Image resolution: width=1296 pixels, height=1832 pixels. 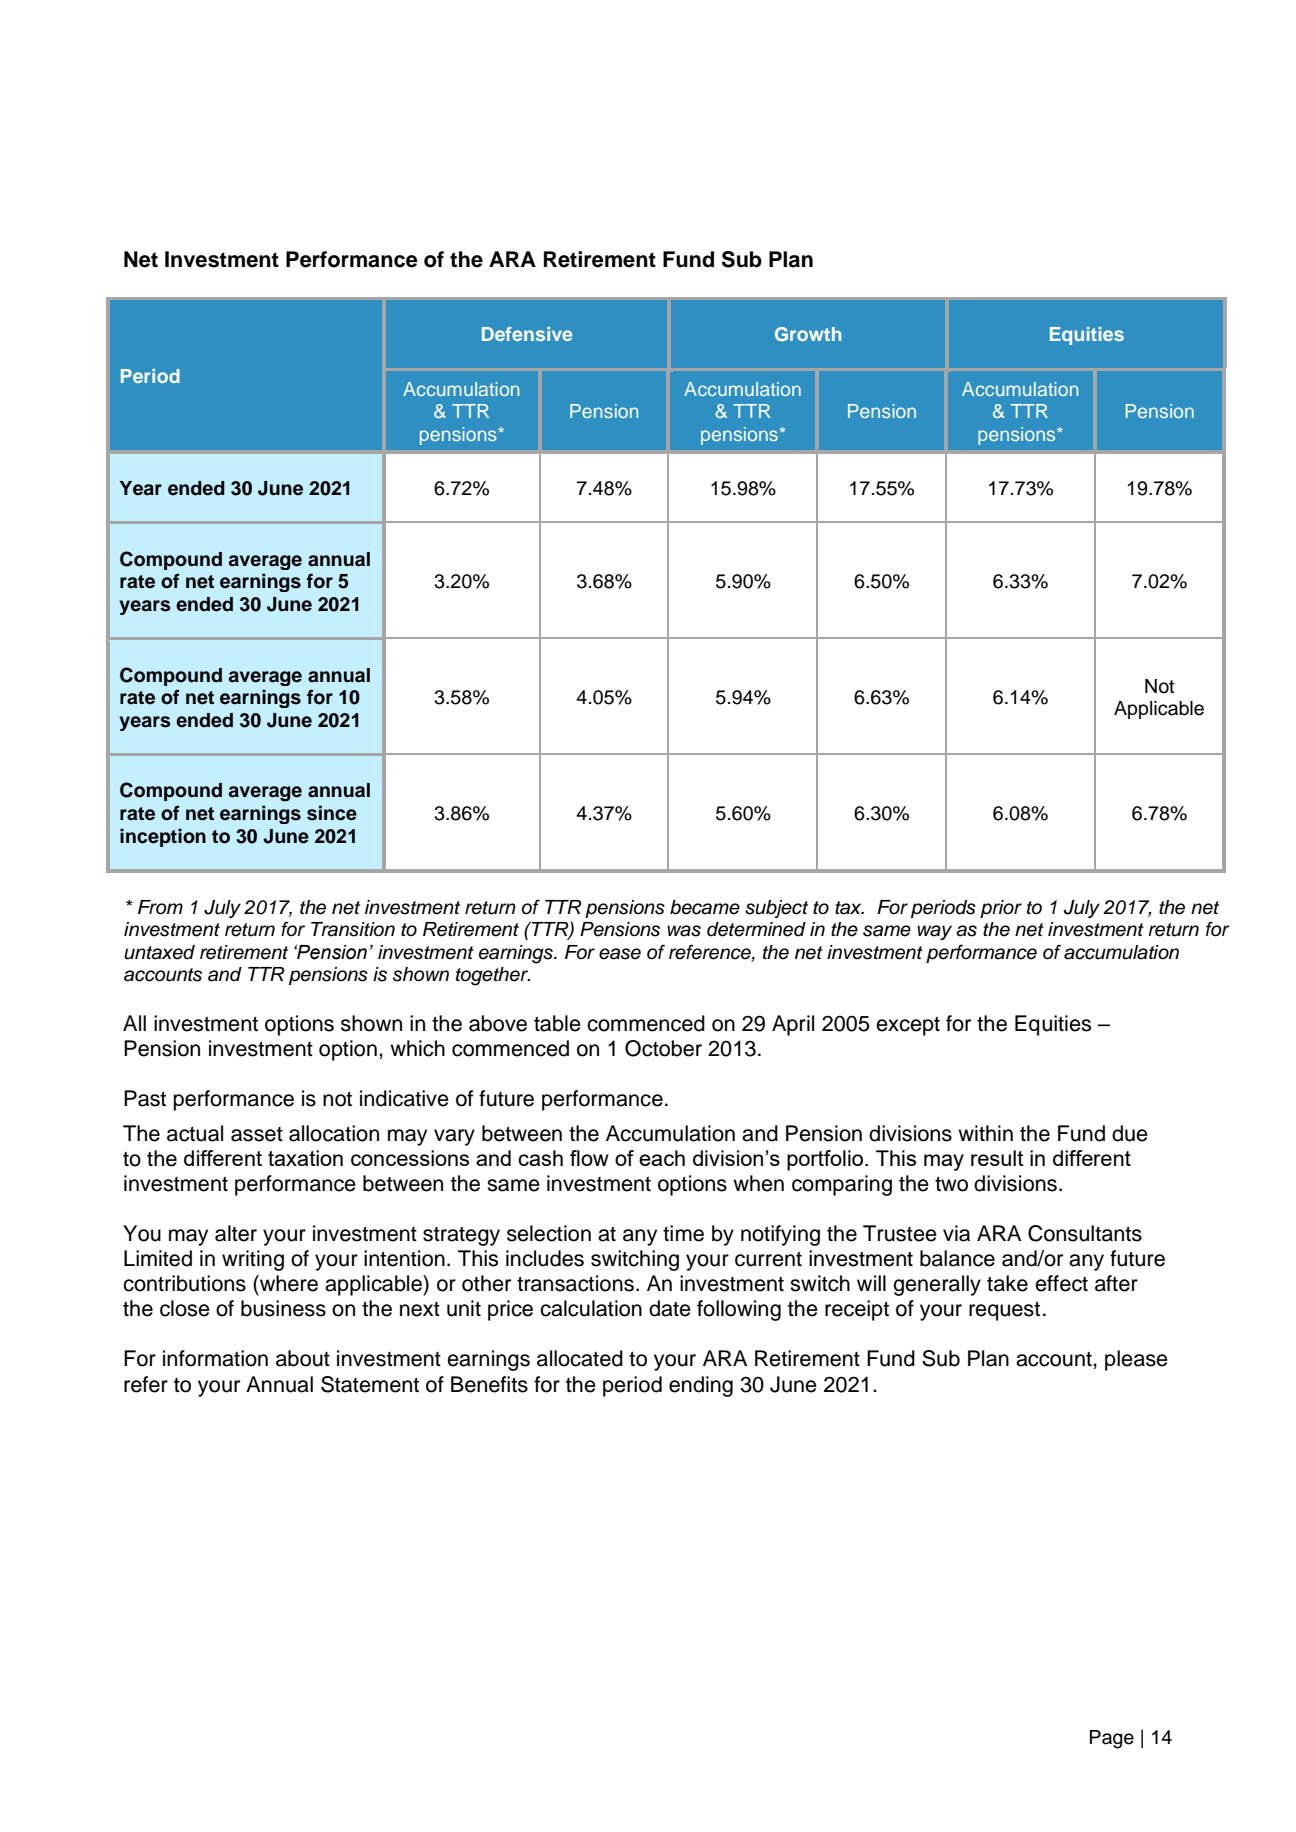 What do you see at coordinates (303, 1358) in the screenshot?
I see `about` at bounding box center [303, 1358].
